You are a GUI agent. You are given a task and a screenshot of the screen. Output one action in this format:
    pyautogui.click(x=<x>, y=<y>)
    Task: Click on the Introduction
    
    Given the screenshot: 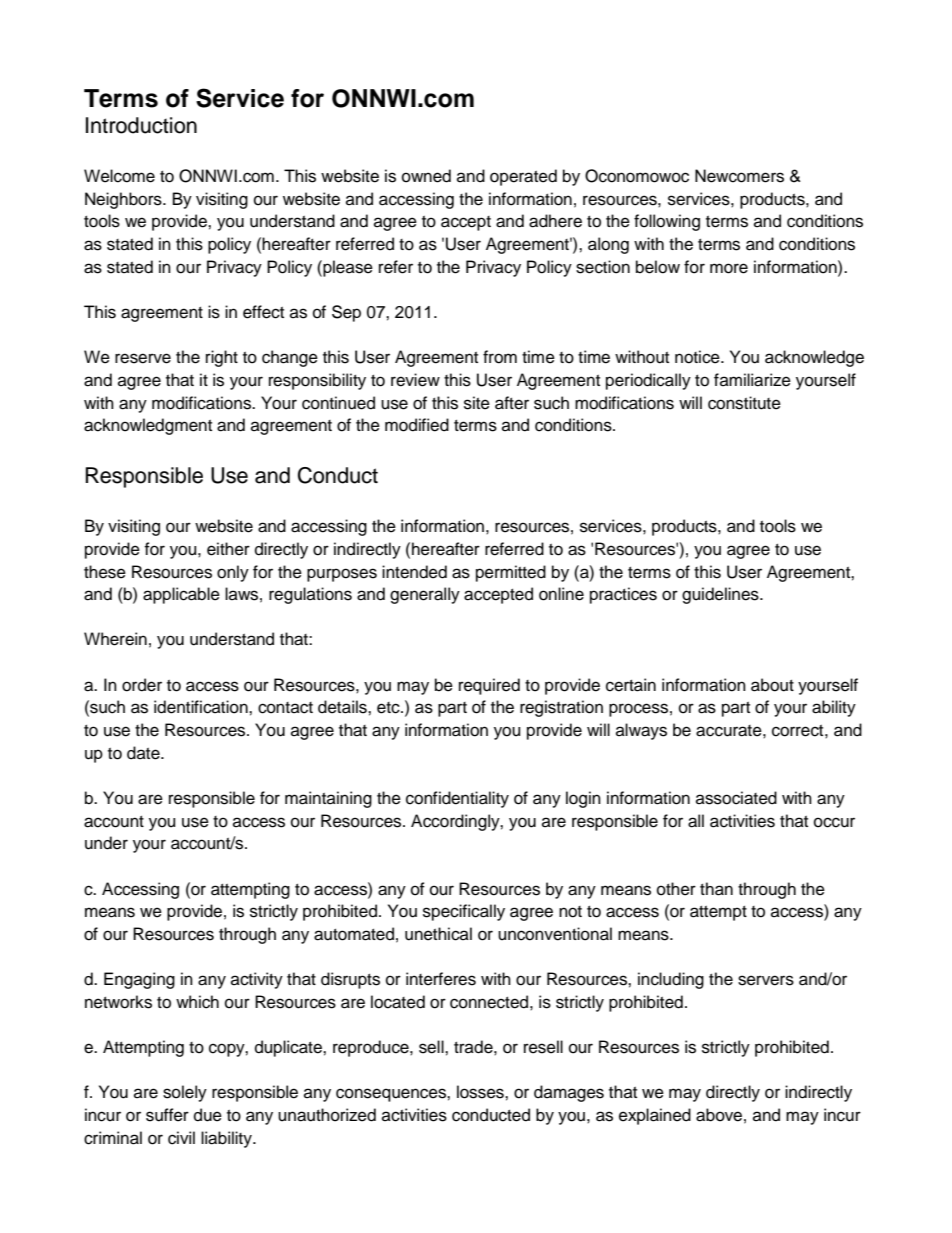 What is the action you would take?
    pyautogui.click(x=141, y=125)
